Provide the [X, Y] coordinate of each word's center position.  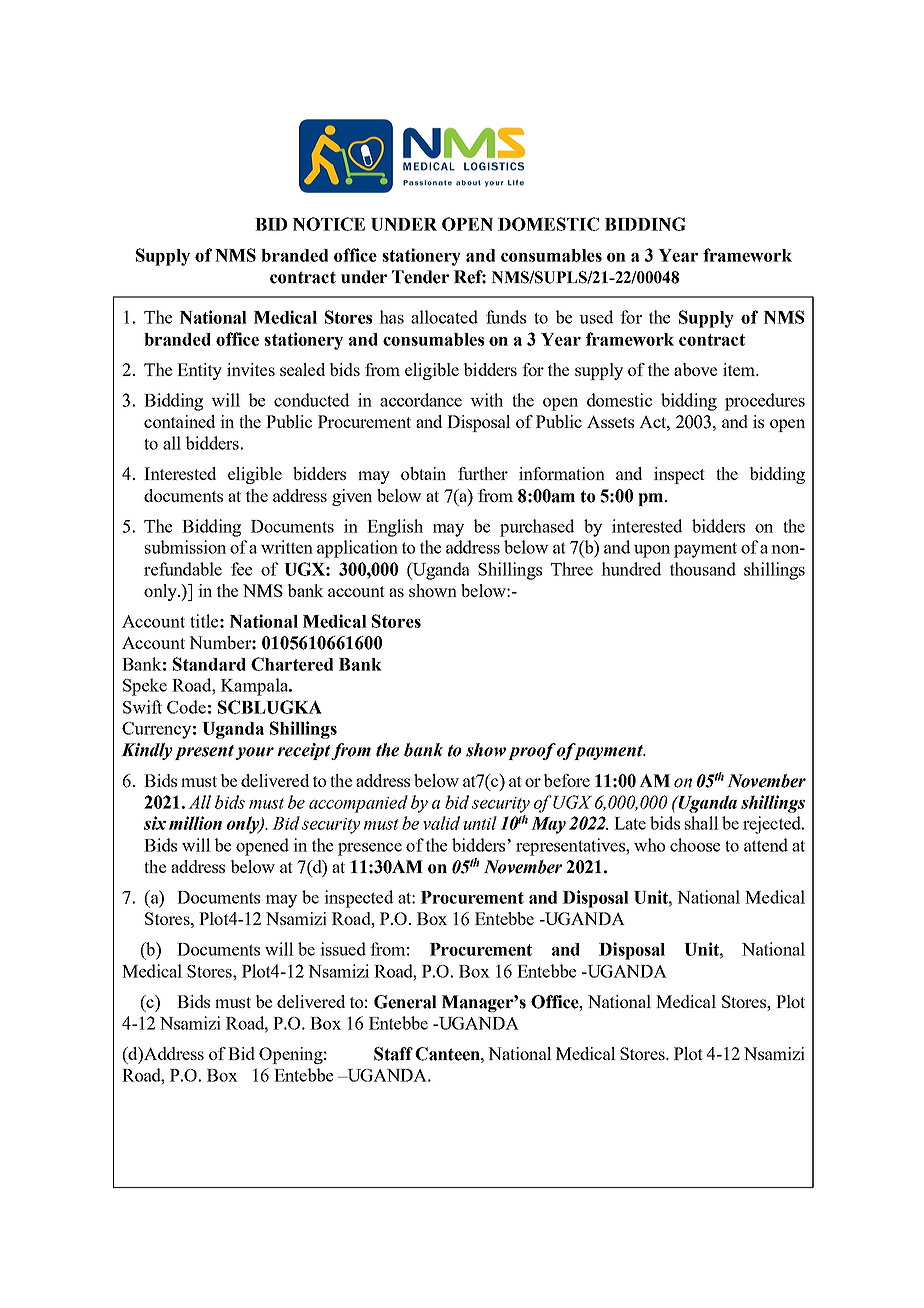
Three [572, 569]
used [596, 317]
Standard [209, 664]
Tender [420, 277]
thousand [703, 569]
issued [343, 949]
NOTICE [329, 224]
